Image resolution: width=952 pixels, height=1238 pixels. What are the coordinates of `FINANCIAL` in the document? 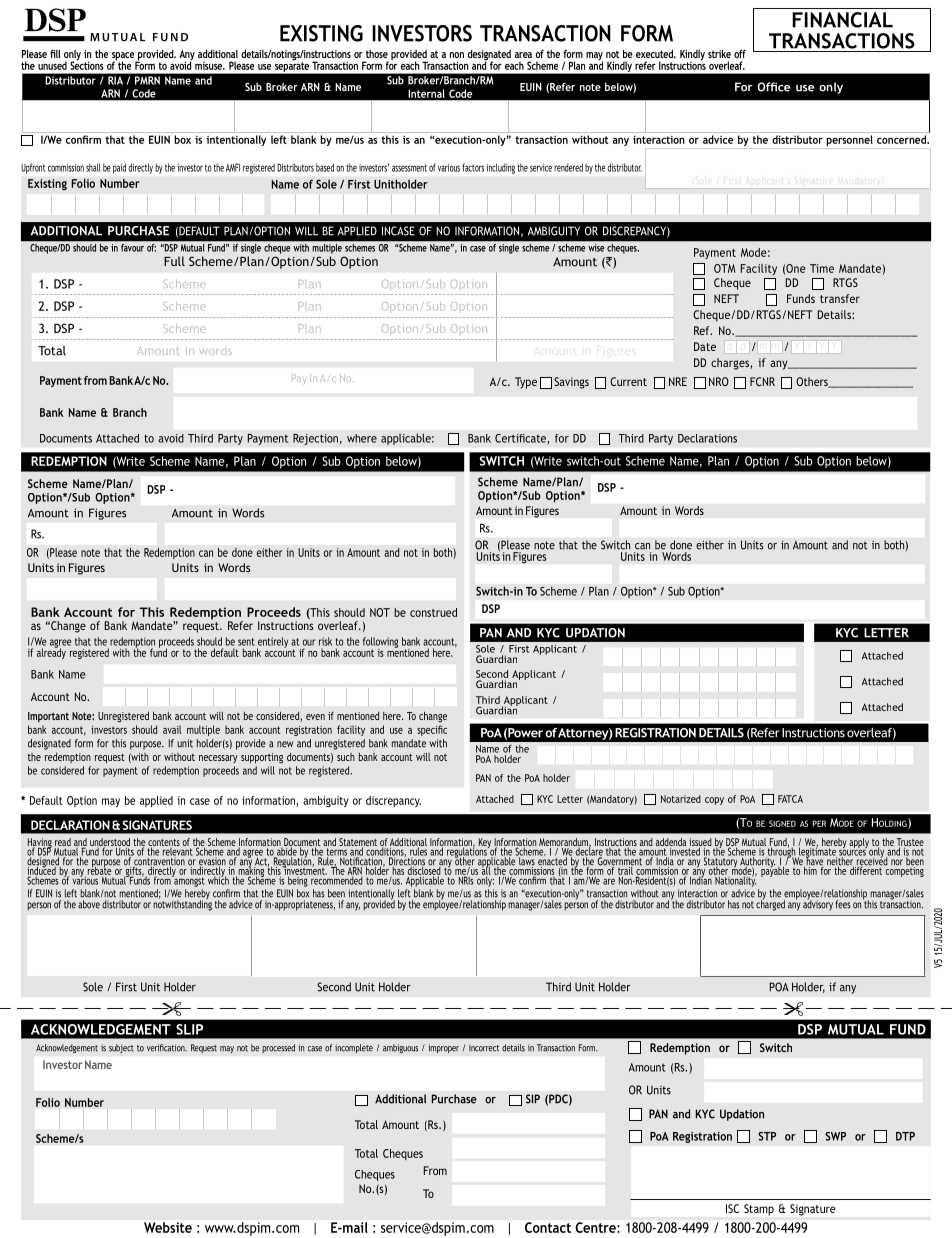 It's located at (842, 20).
